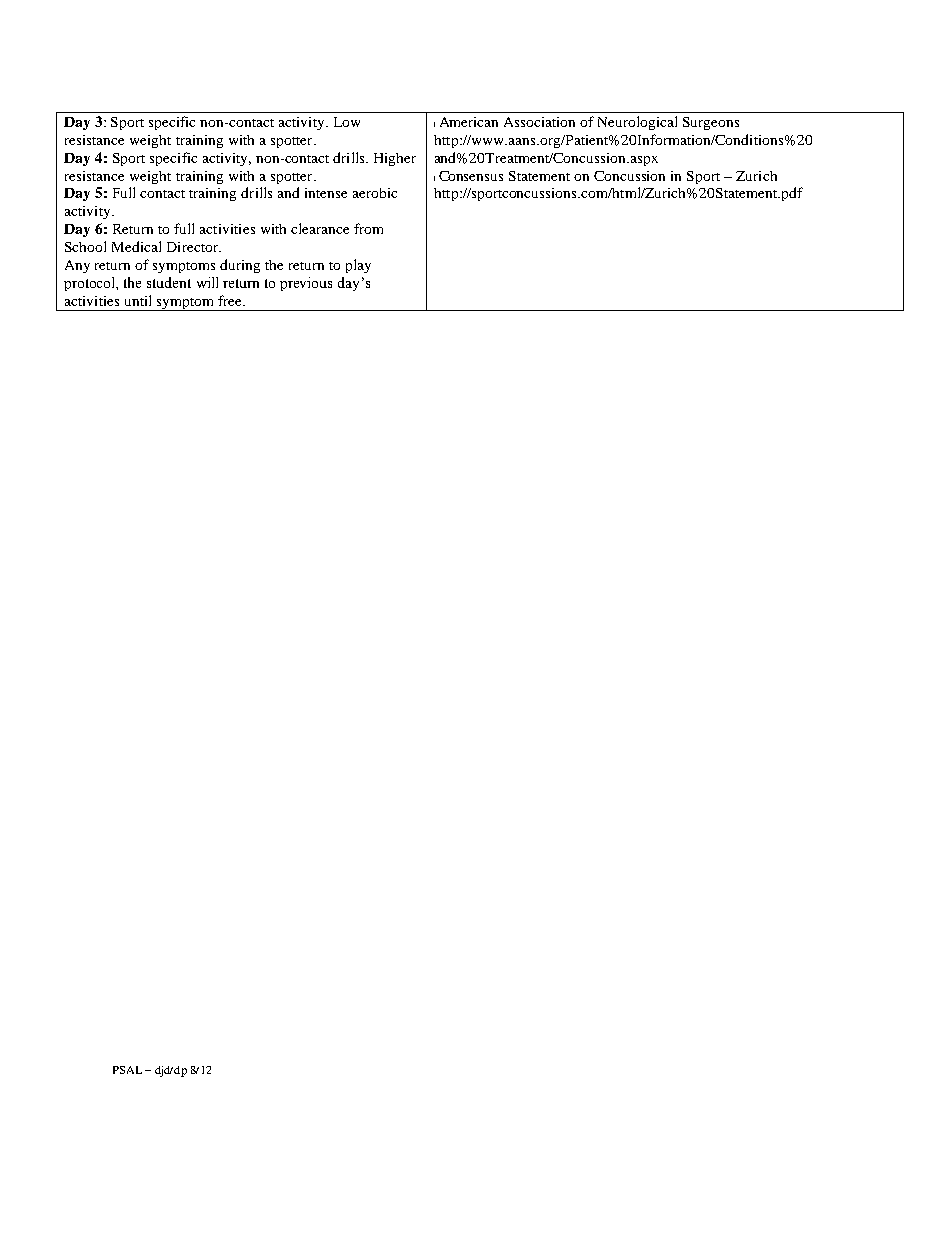 This screenshot has height=1233, width=952. What do you see at coordinates (320, 228) in the screenshot?
I see `clearance` at bounding box center [320, 228].
